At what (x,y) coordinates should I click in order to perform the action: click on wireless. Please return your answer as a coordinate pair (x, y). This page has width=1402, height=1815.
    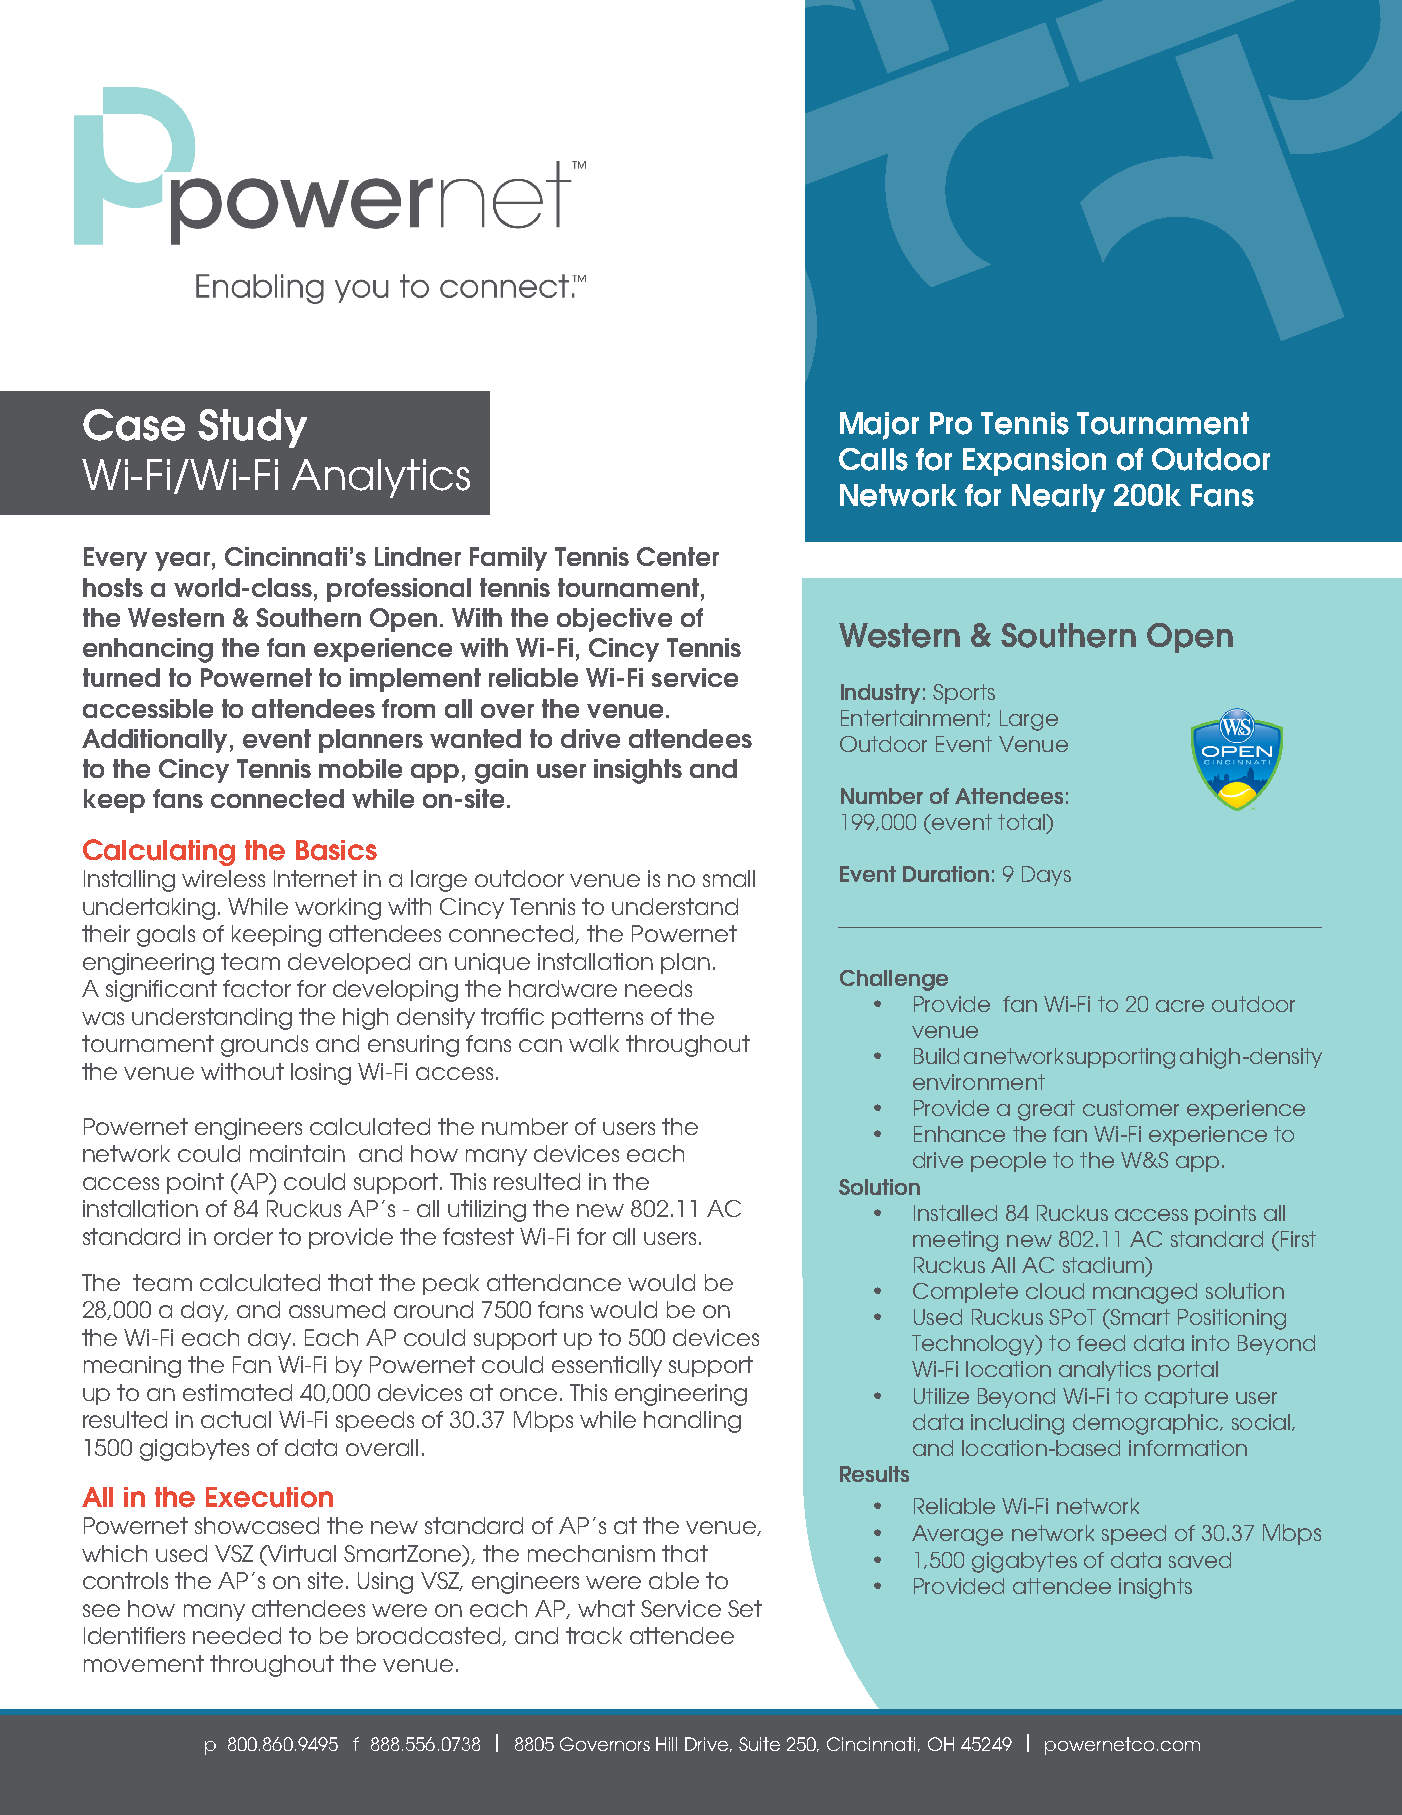
    Looking at the image, I should click on (223, 878).
